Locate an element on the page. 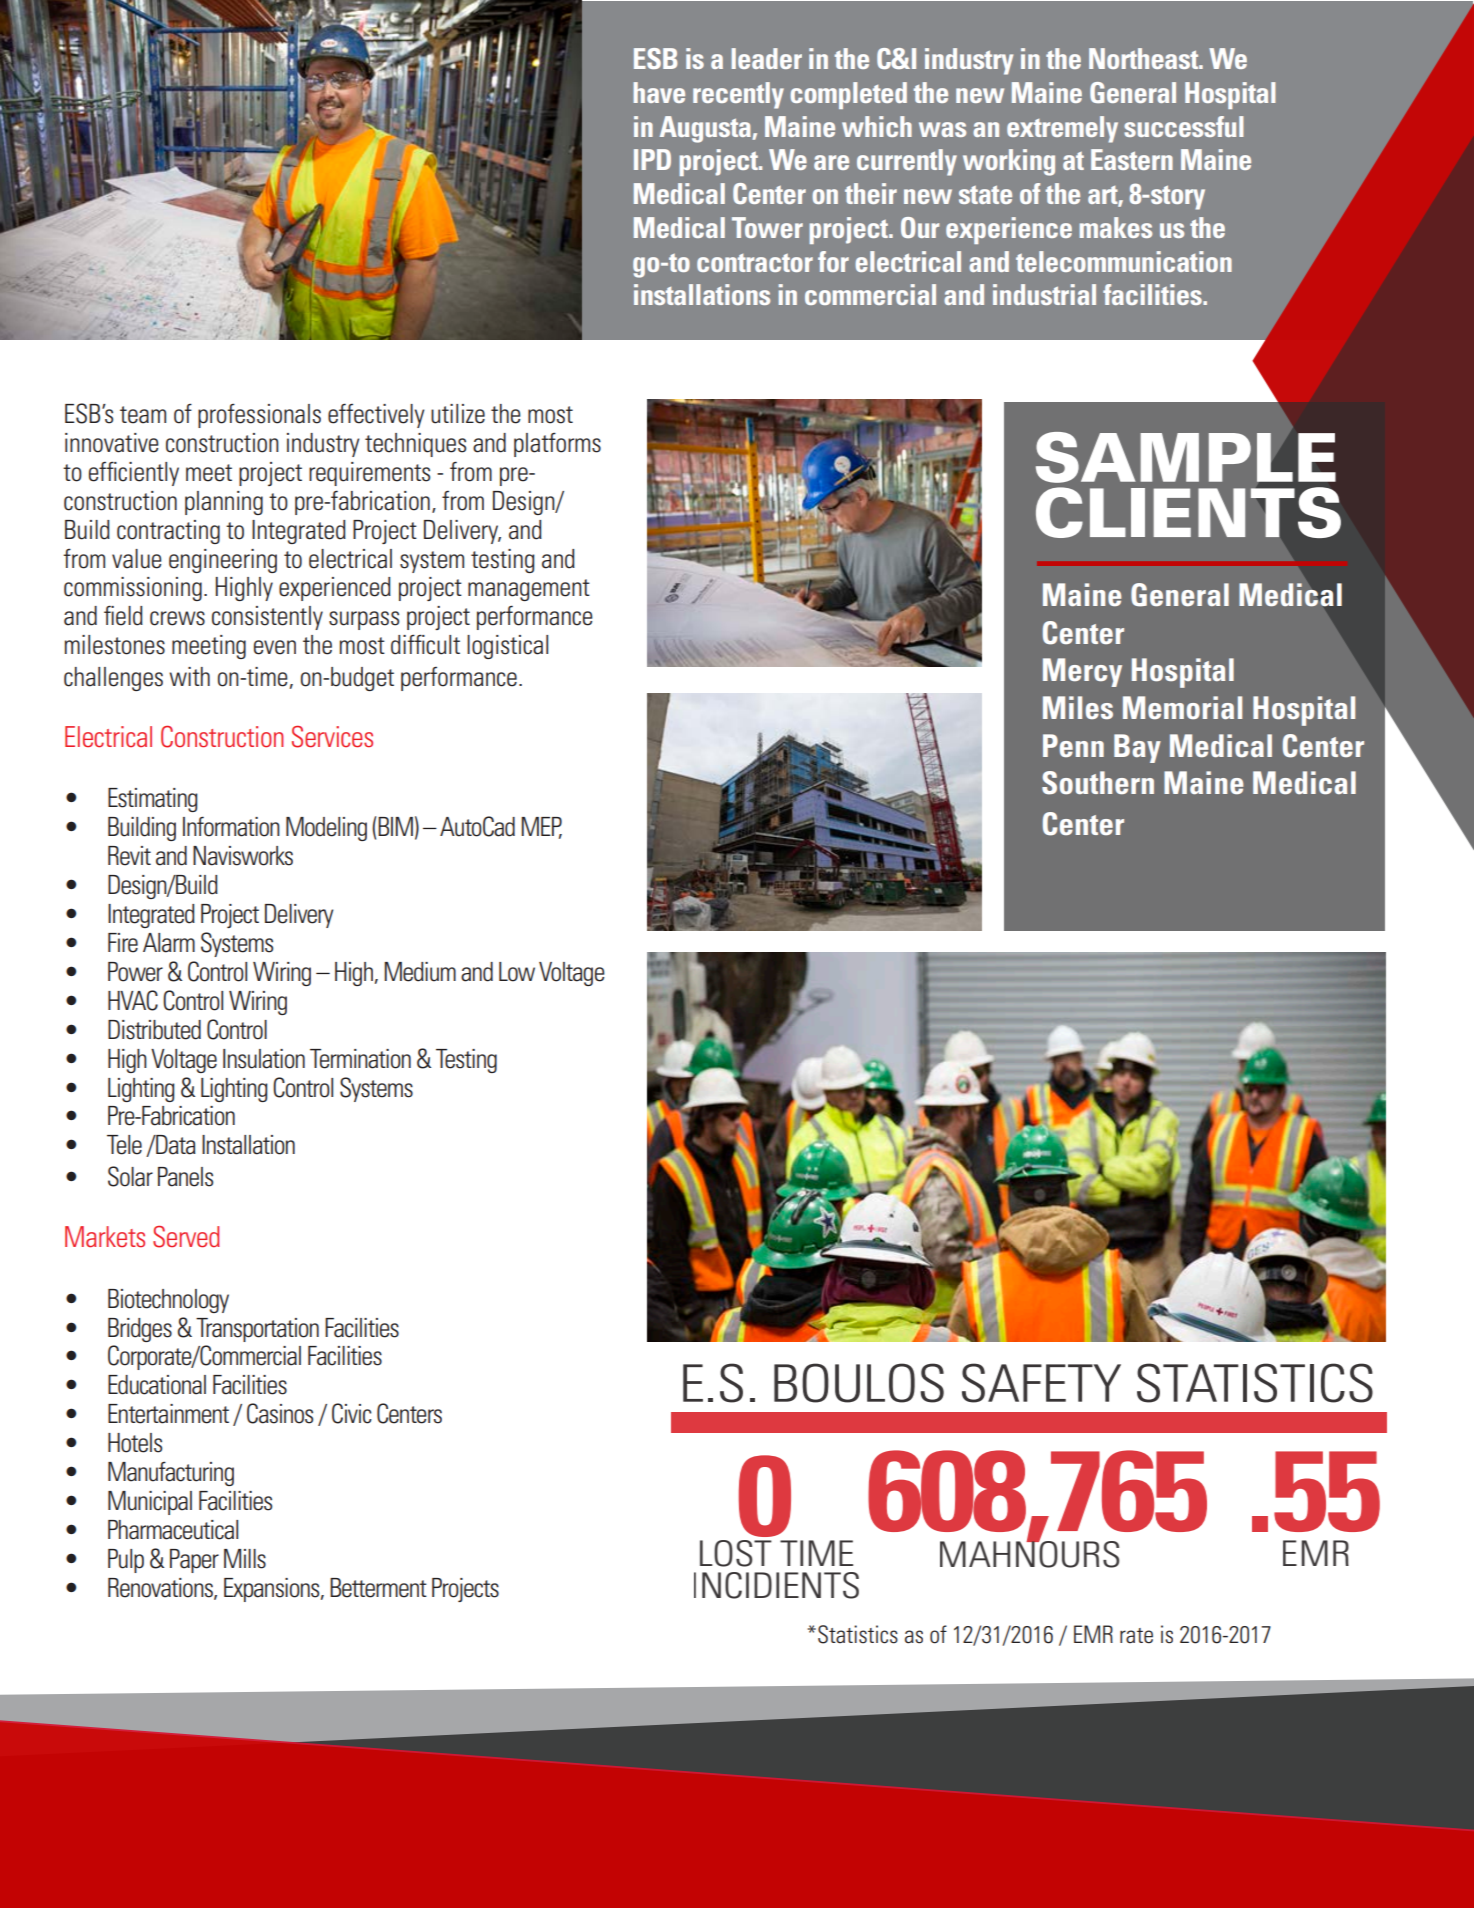  Southern is located at coordinates (1098, 783).
